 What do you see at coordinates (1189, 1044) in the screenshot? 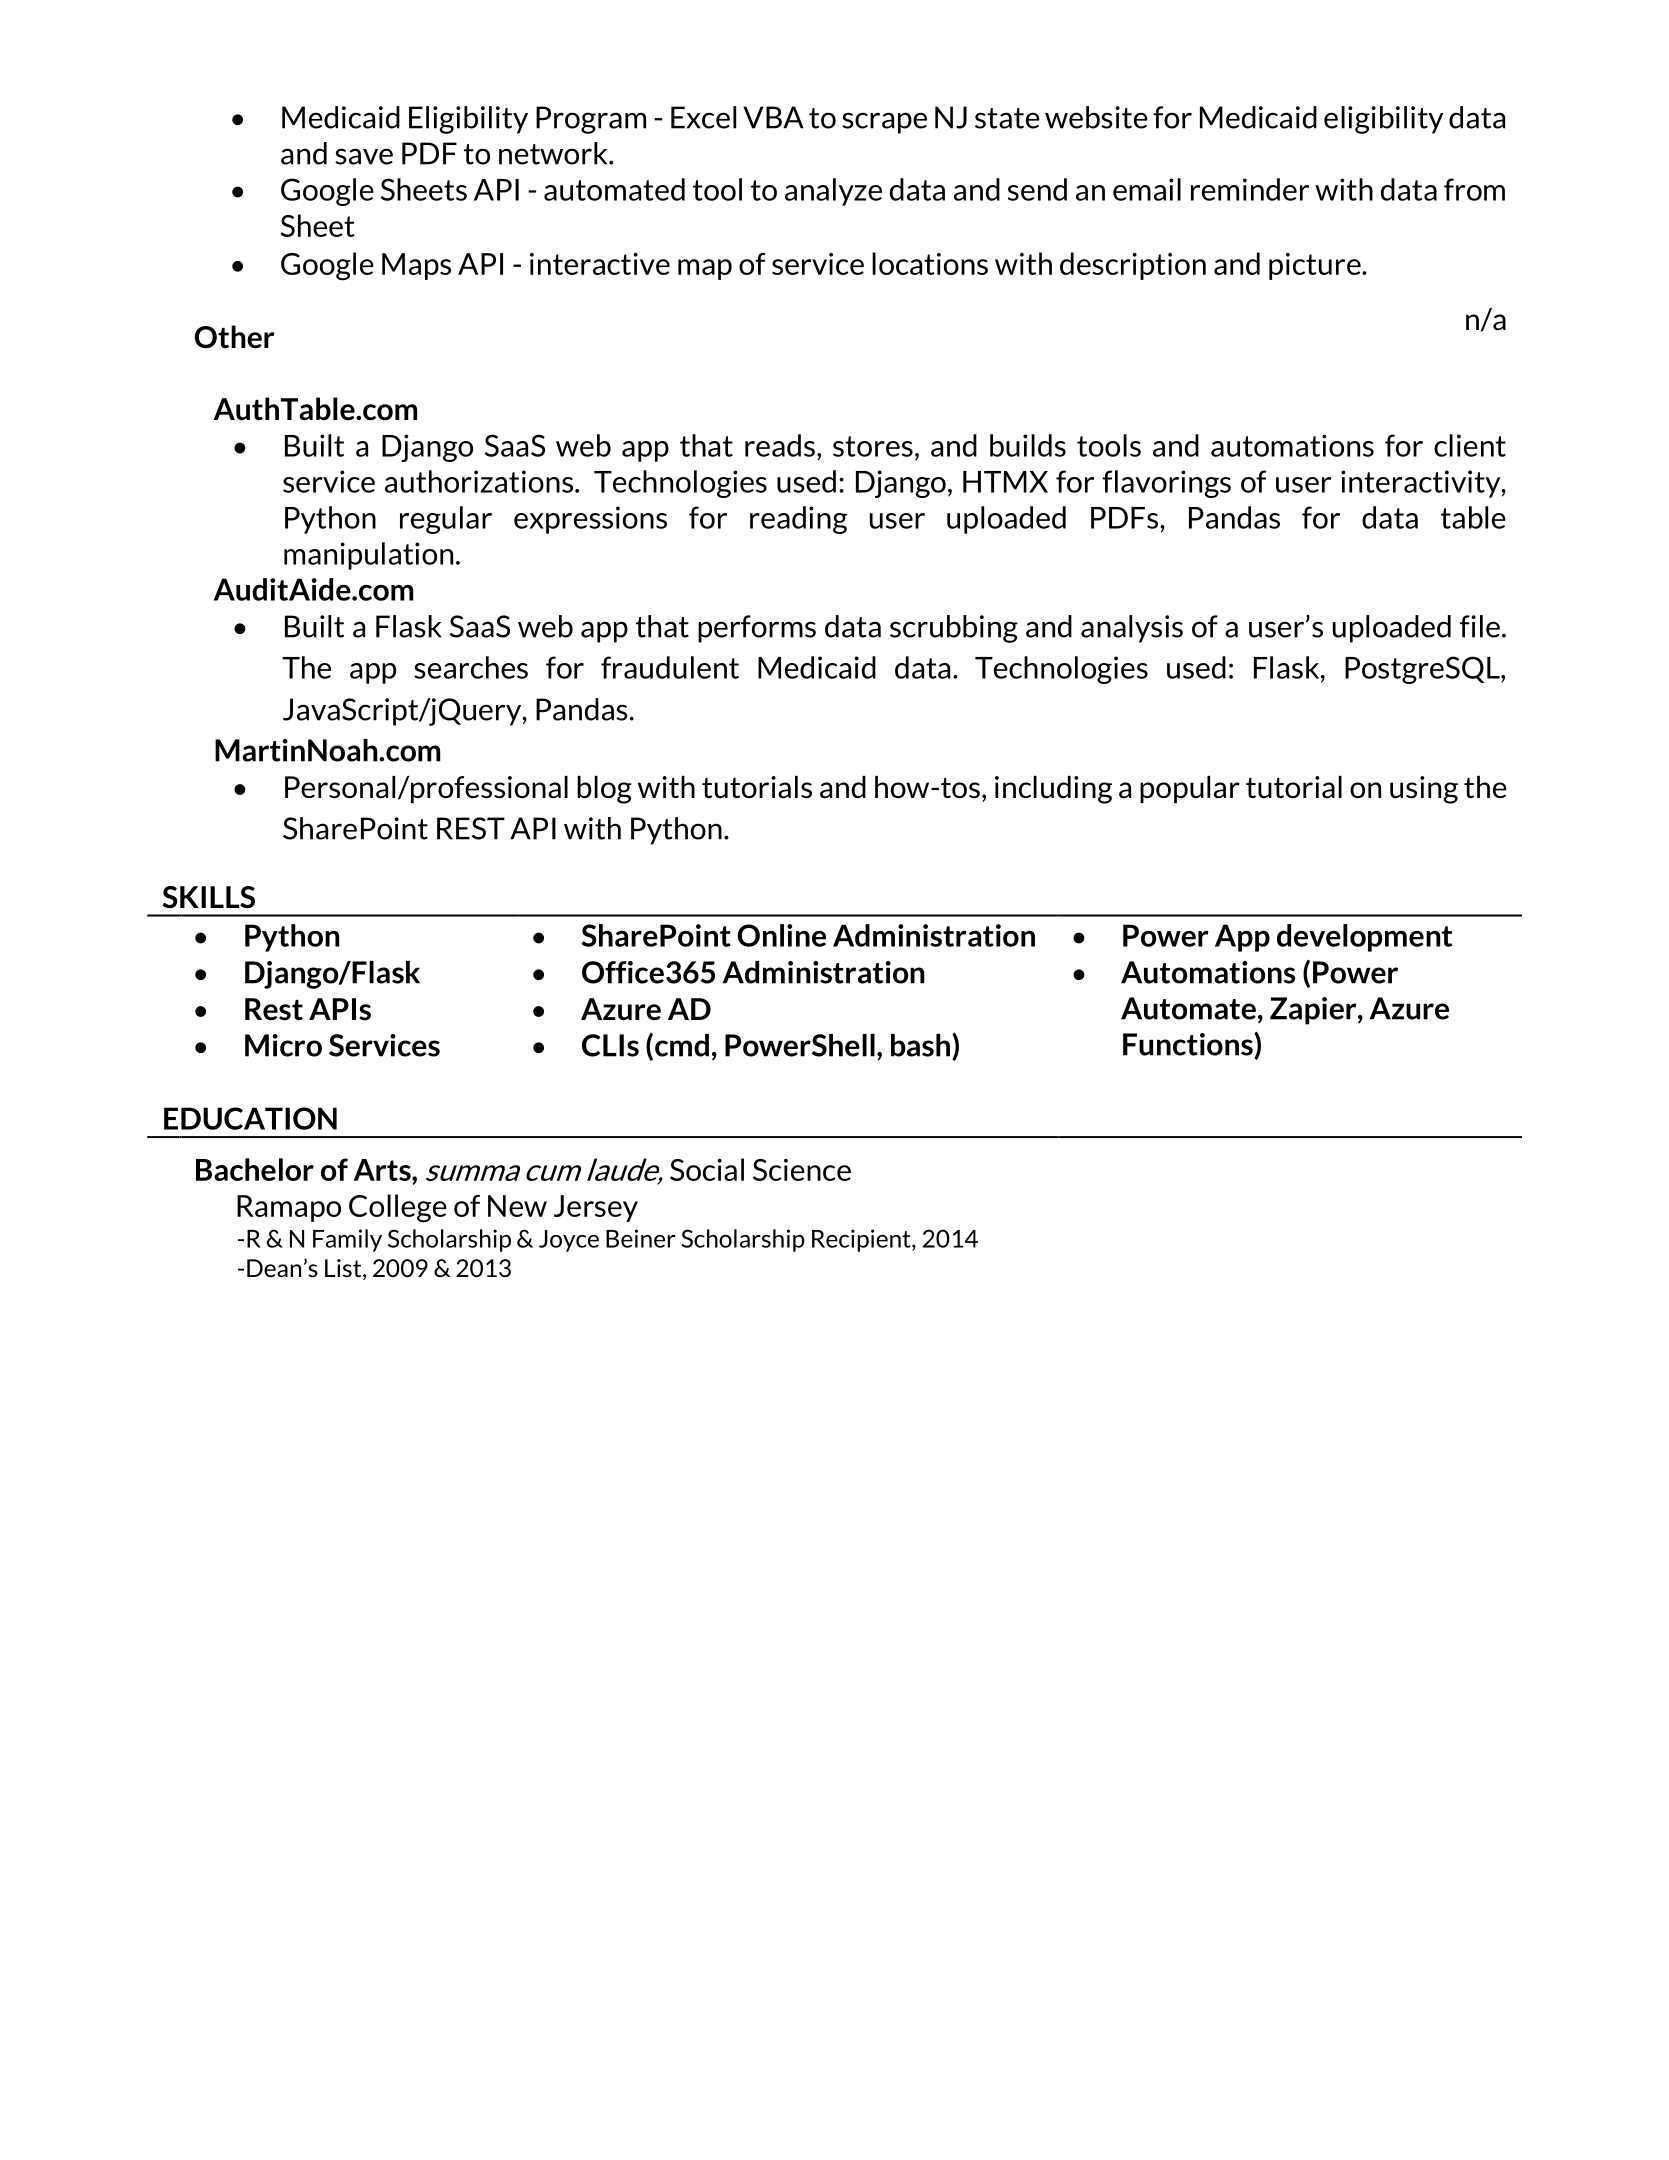
I see `Functions` at bounding box center [1189, 1044].
